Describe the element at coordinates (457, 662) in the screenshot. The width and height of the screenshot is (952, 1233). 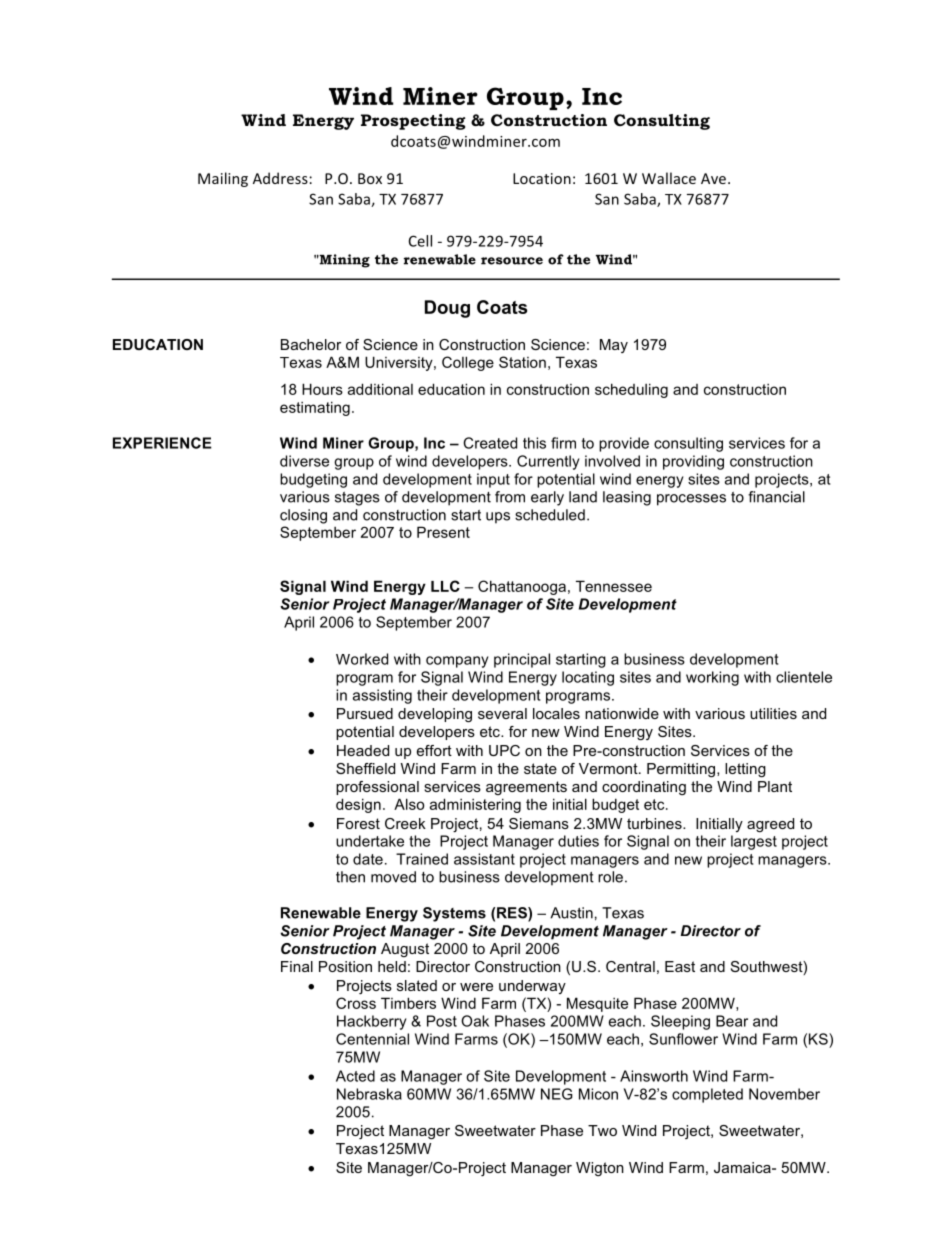
I see `company` at that location.
